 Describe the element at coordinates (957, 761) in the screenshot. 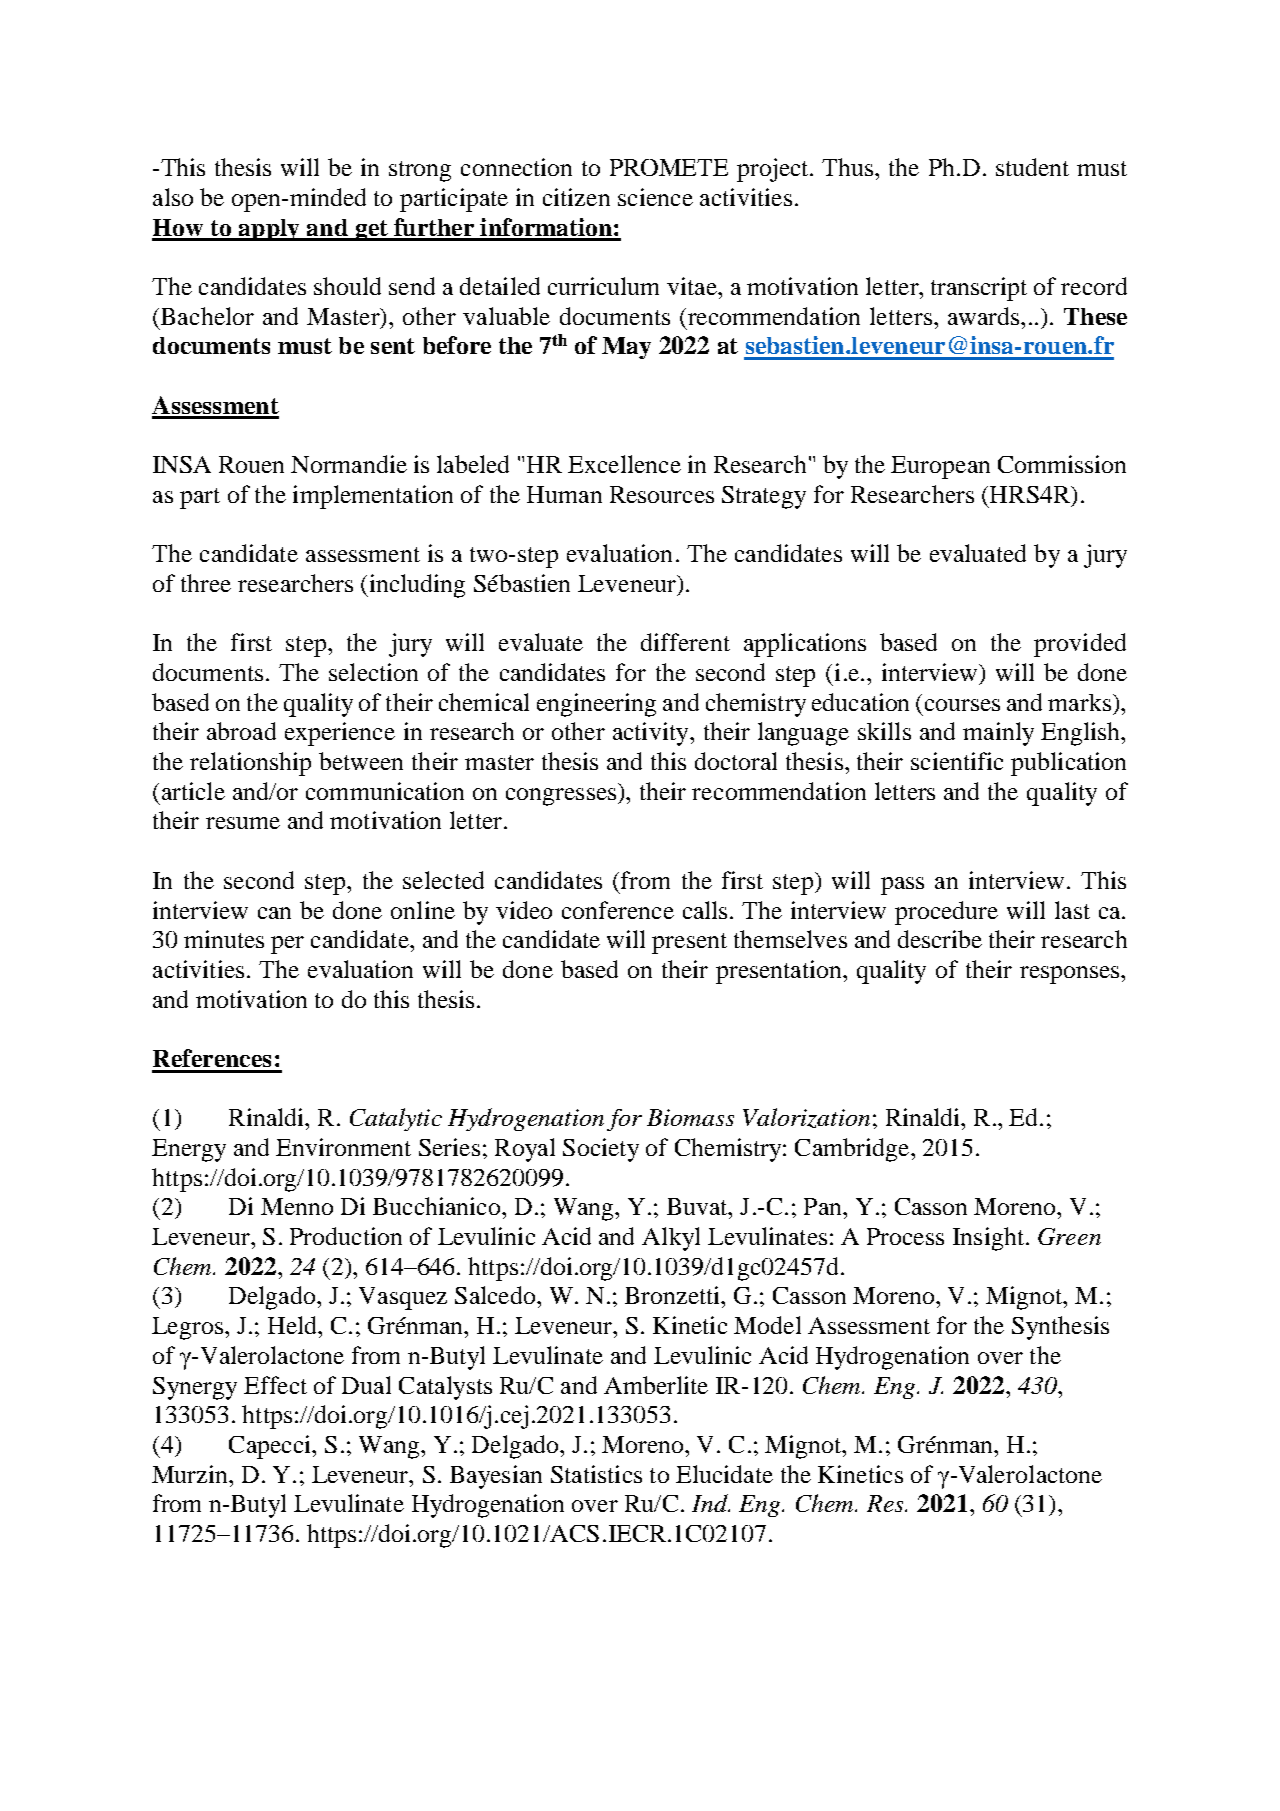

I see `scientific` at that location.
